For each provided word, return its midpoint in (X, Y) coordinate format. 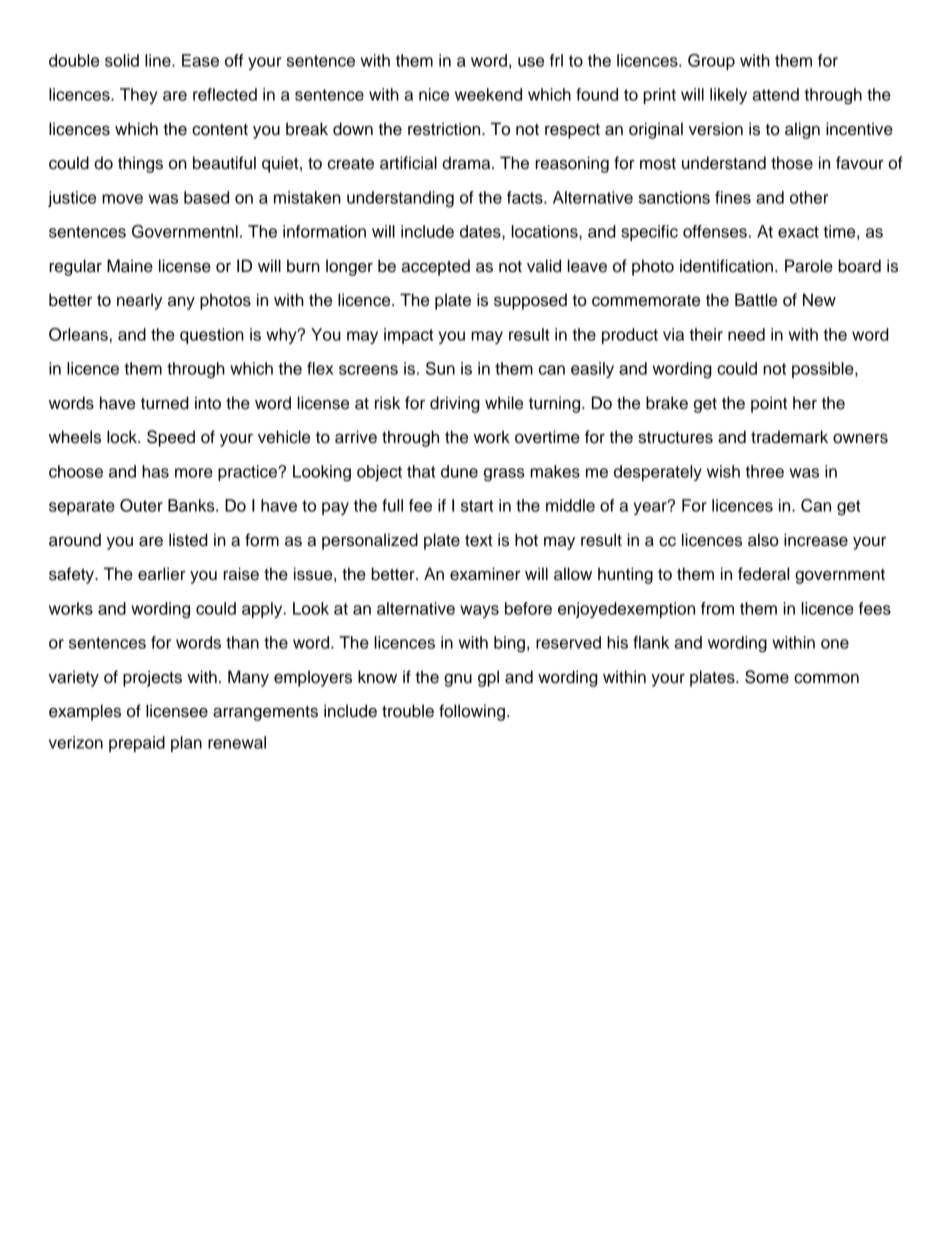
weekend (488, 94)
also (763, 540)
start (477, 506)
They (139, 96)
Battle (756, 300)
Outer (141, 505)
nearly (140, 301)
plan (186, 744)
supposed (530, 301)
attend (775, 94)
